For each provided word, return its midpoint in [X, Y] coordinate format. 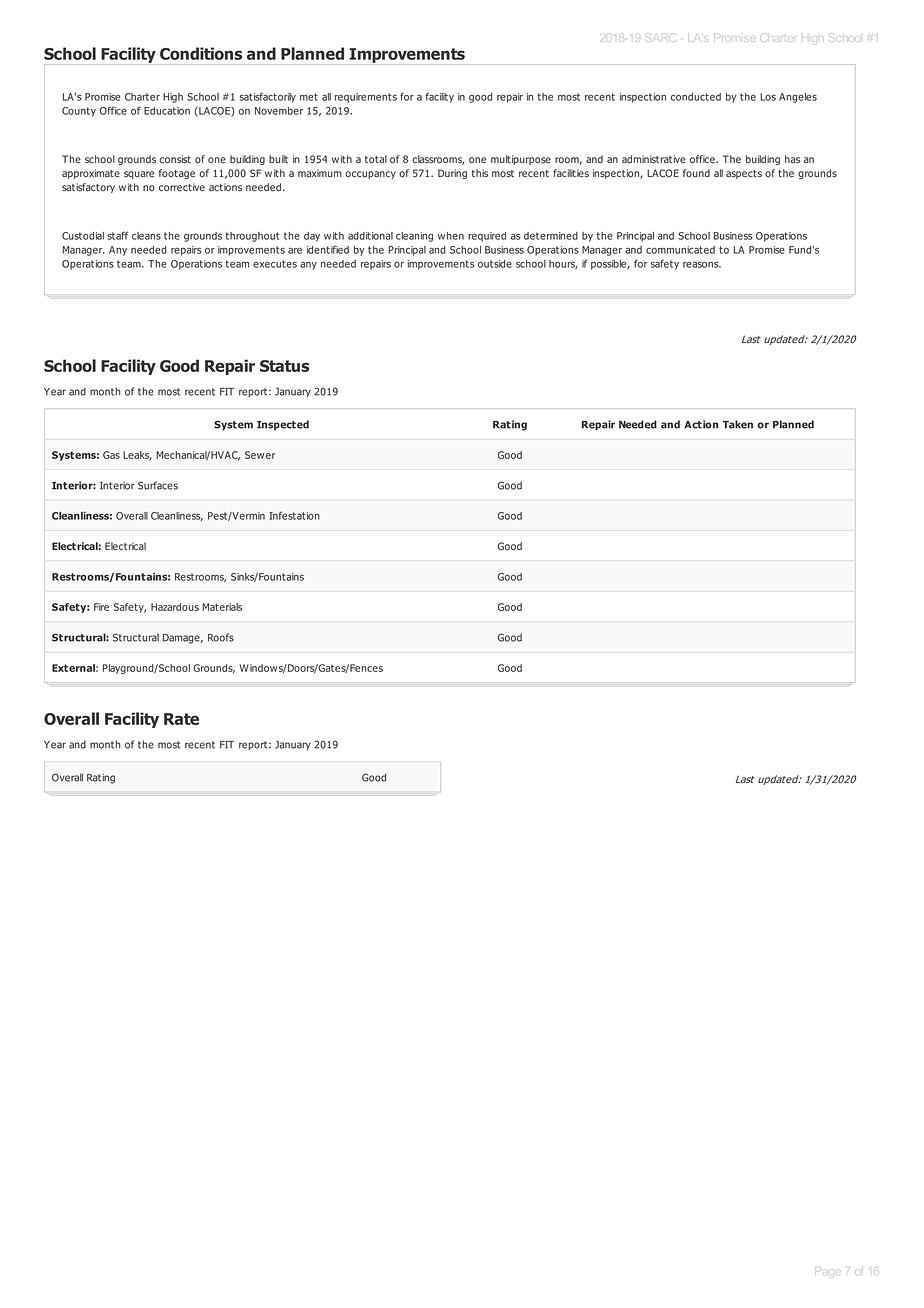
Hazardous [175, 607]
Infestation [294, 515]
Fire [101, 607]
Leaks [137, 456]
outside [495, 264]
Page [827, 1274]
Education [167, 111]
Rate [181, 719]
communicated [680, 250]
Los [768, 97]
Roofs [221, 637]
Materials [222, 607]
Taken [737, 424]
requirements [366, 98]
